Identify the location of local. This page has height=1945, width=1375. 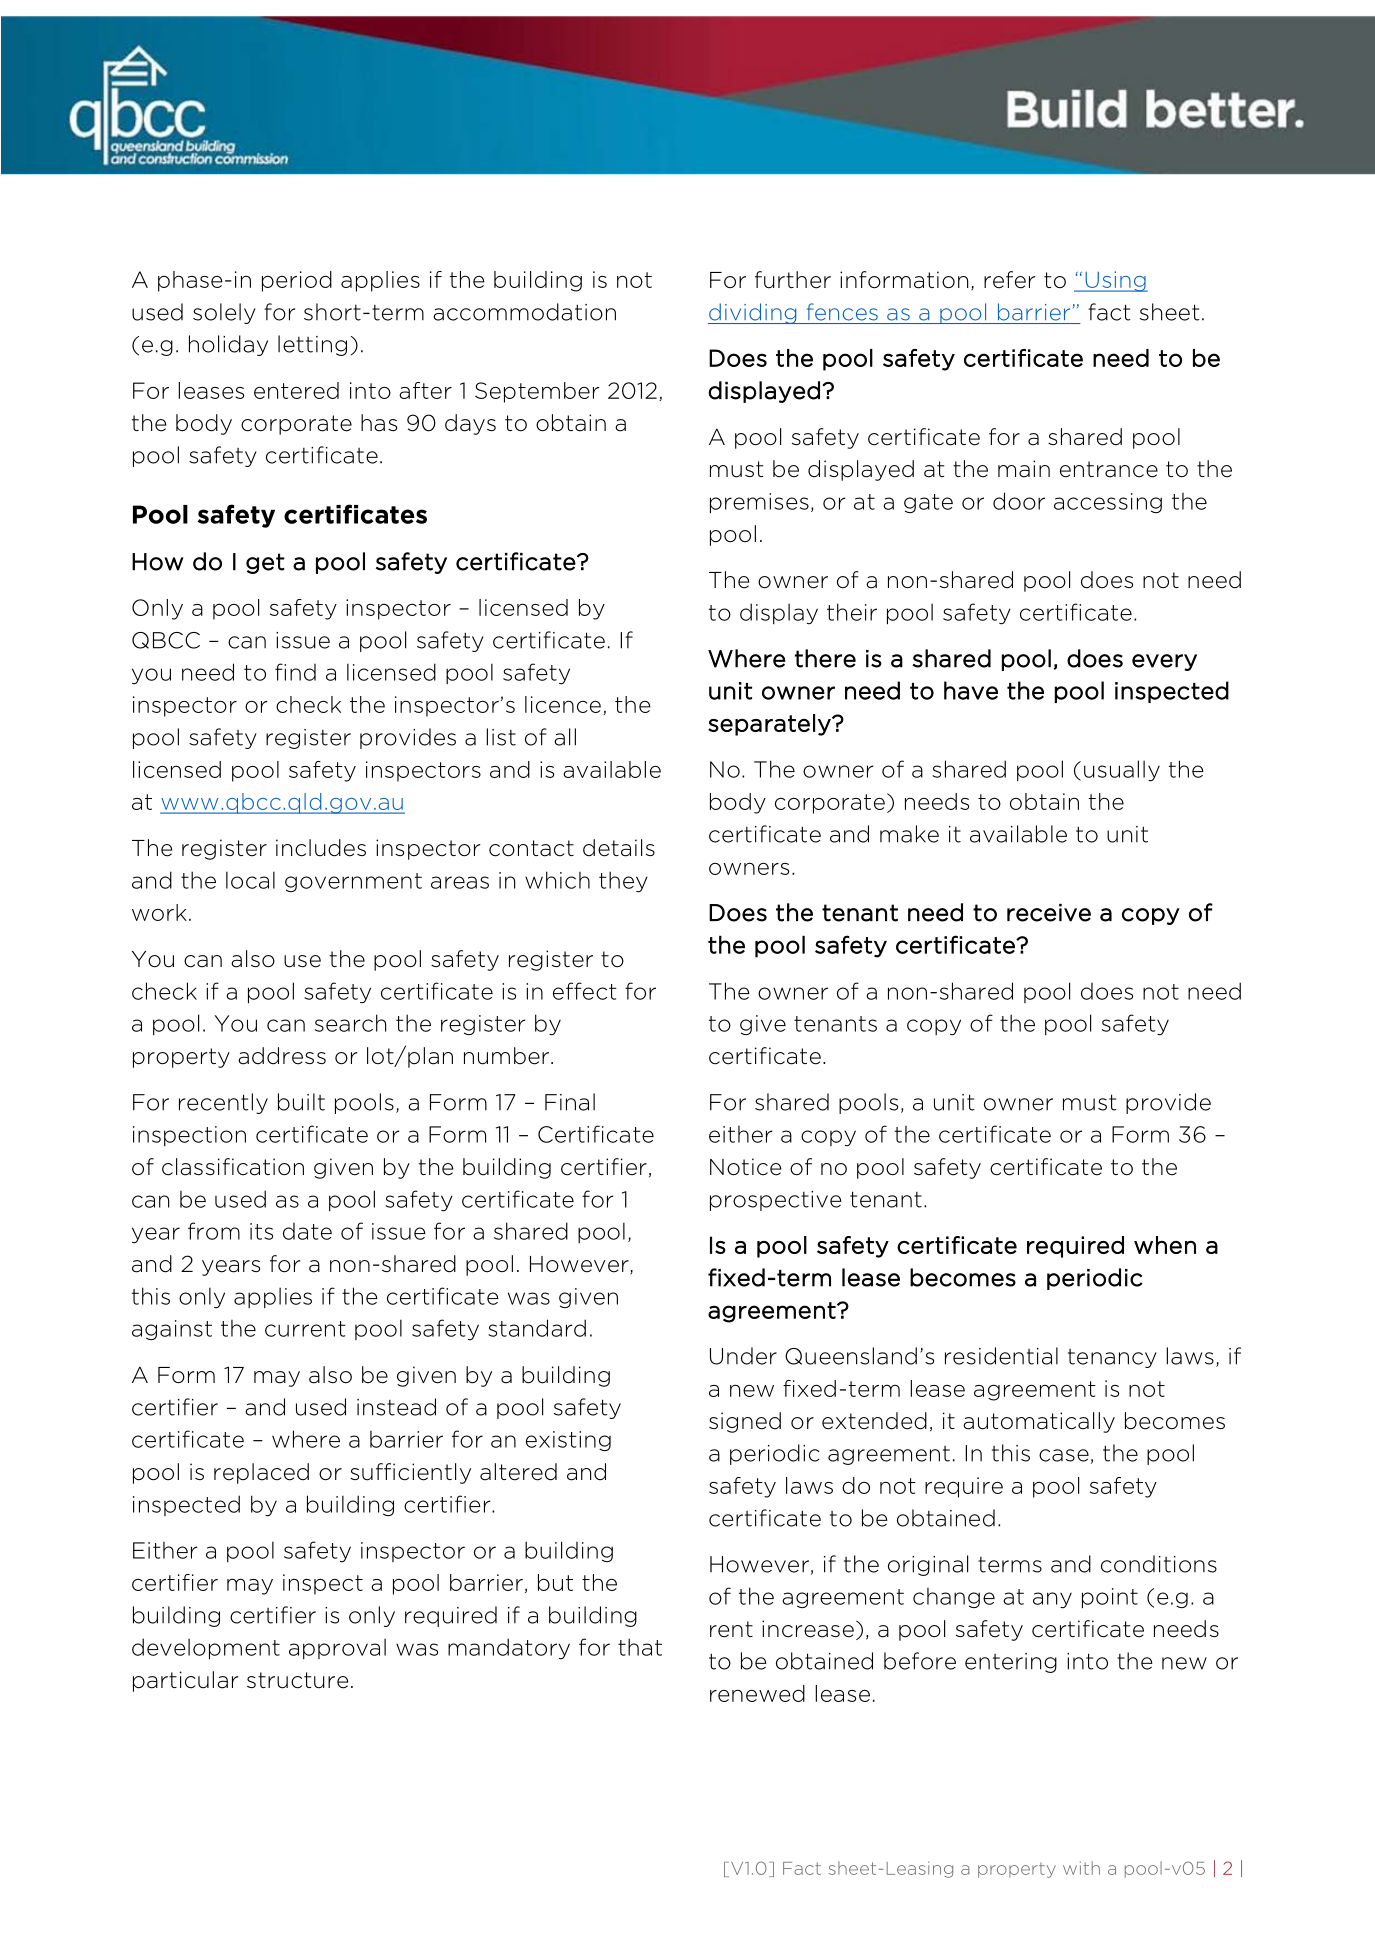
(250, 880).
